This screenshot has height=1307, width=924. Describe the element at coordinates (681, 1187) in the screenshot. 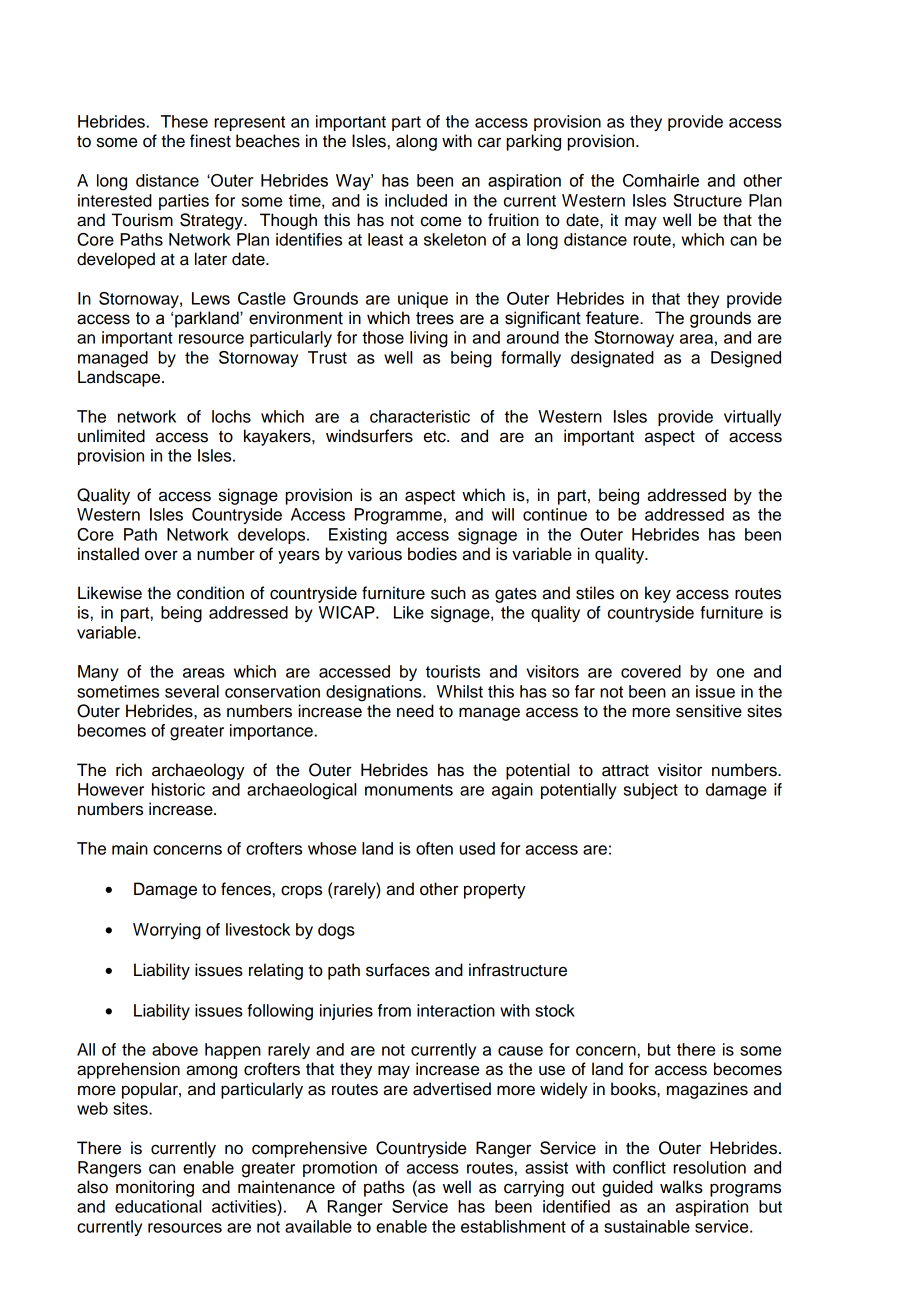

I see `walks` at that location.
